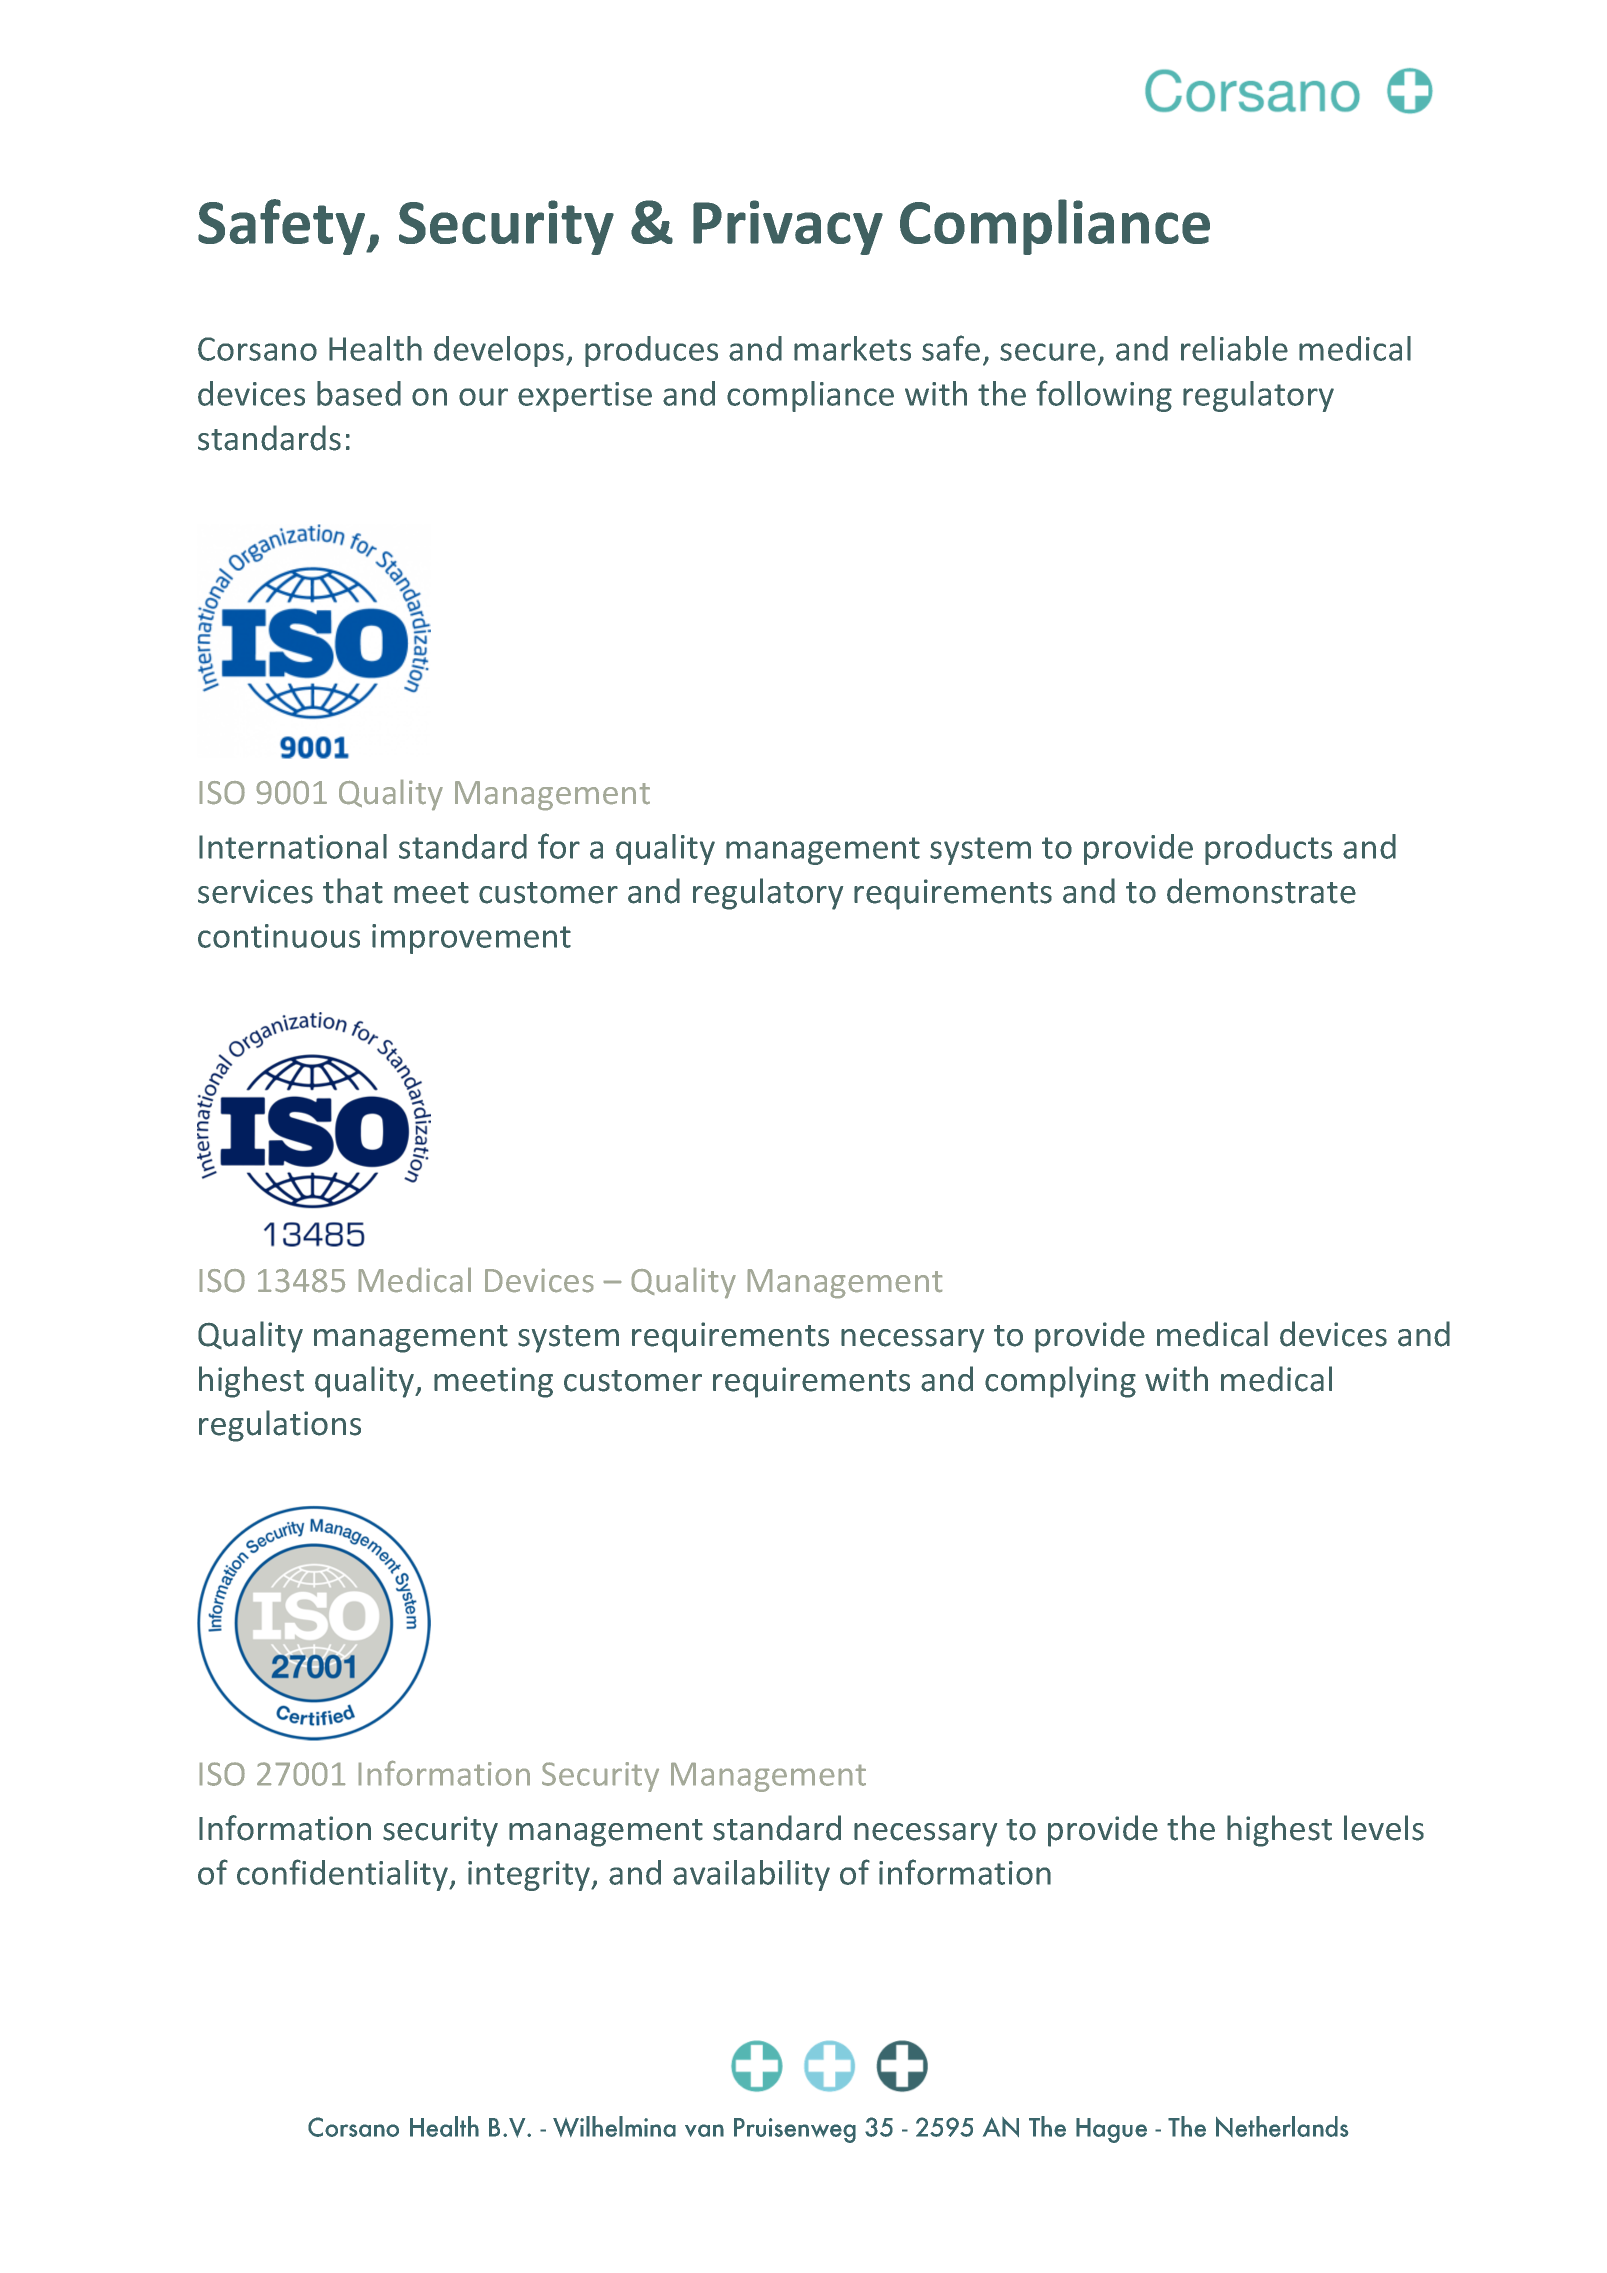 This page has width=1607, height=2273. What do you see at coordinates (1234, 348) in the page?
I see `reliable` at bounding box center [1234, 348].
